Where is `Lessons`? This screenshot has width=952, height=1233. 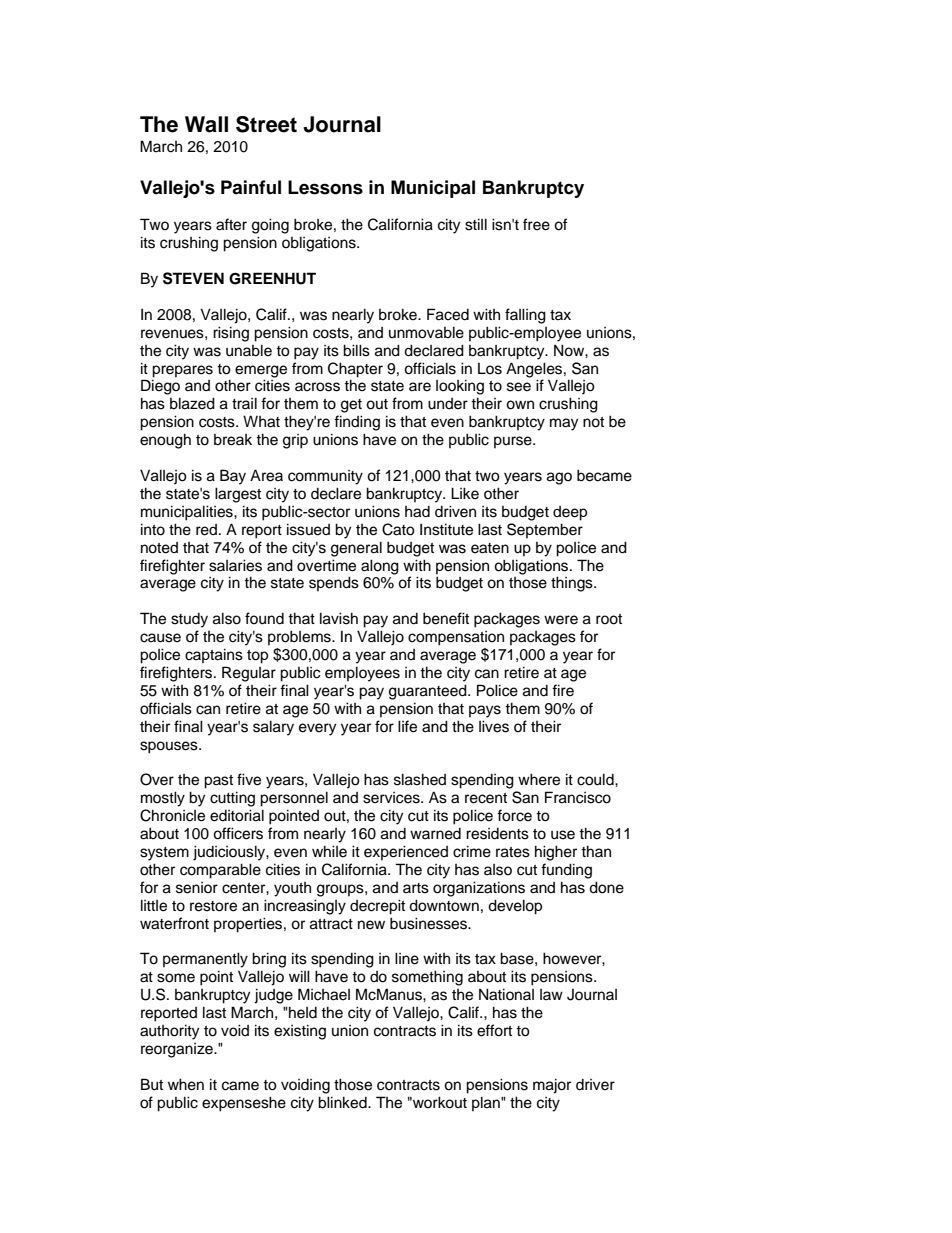
Lessons is located at coordinates (325, 187).
